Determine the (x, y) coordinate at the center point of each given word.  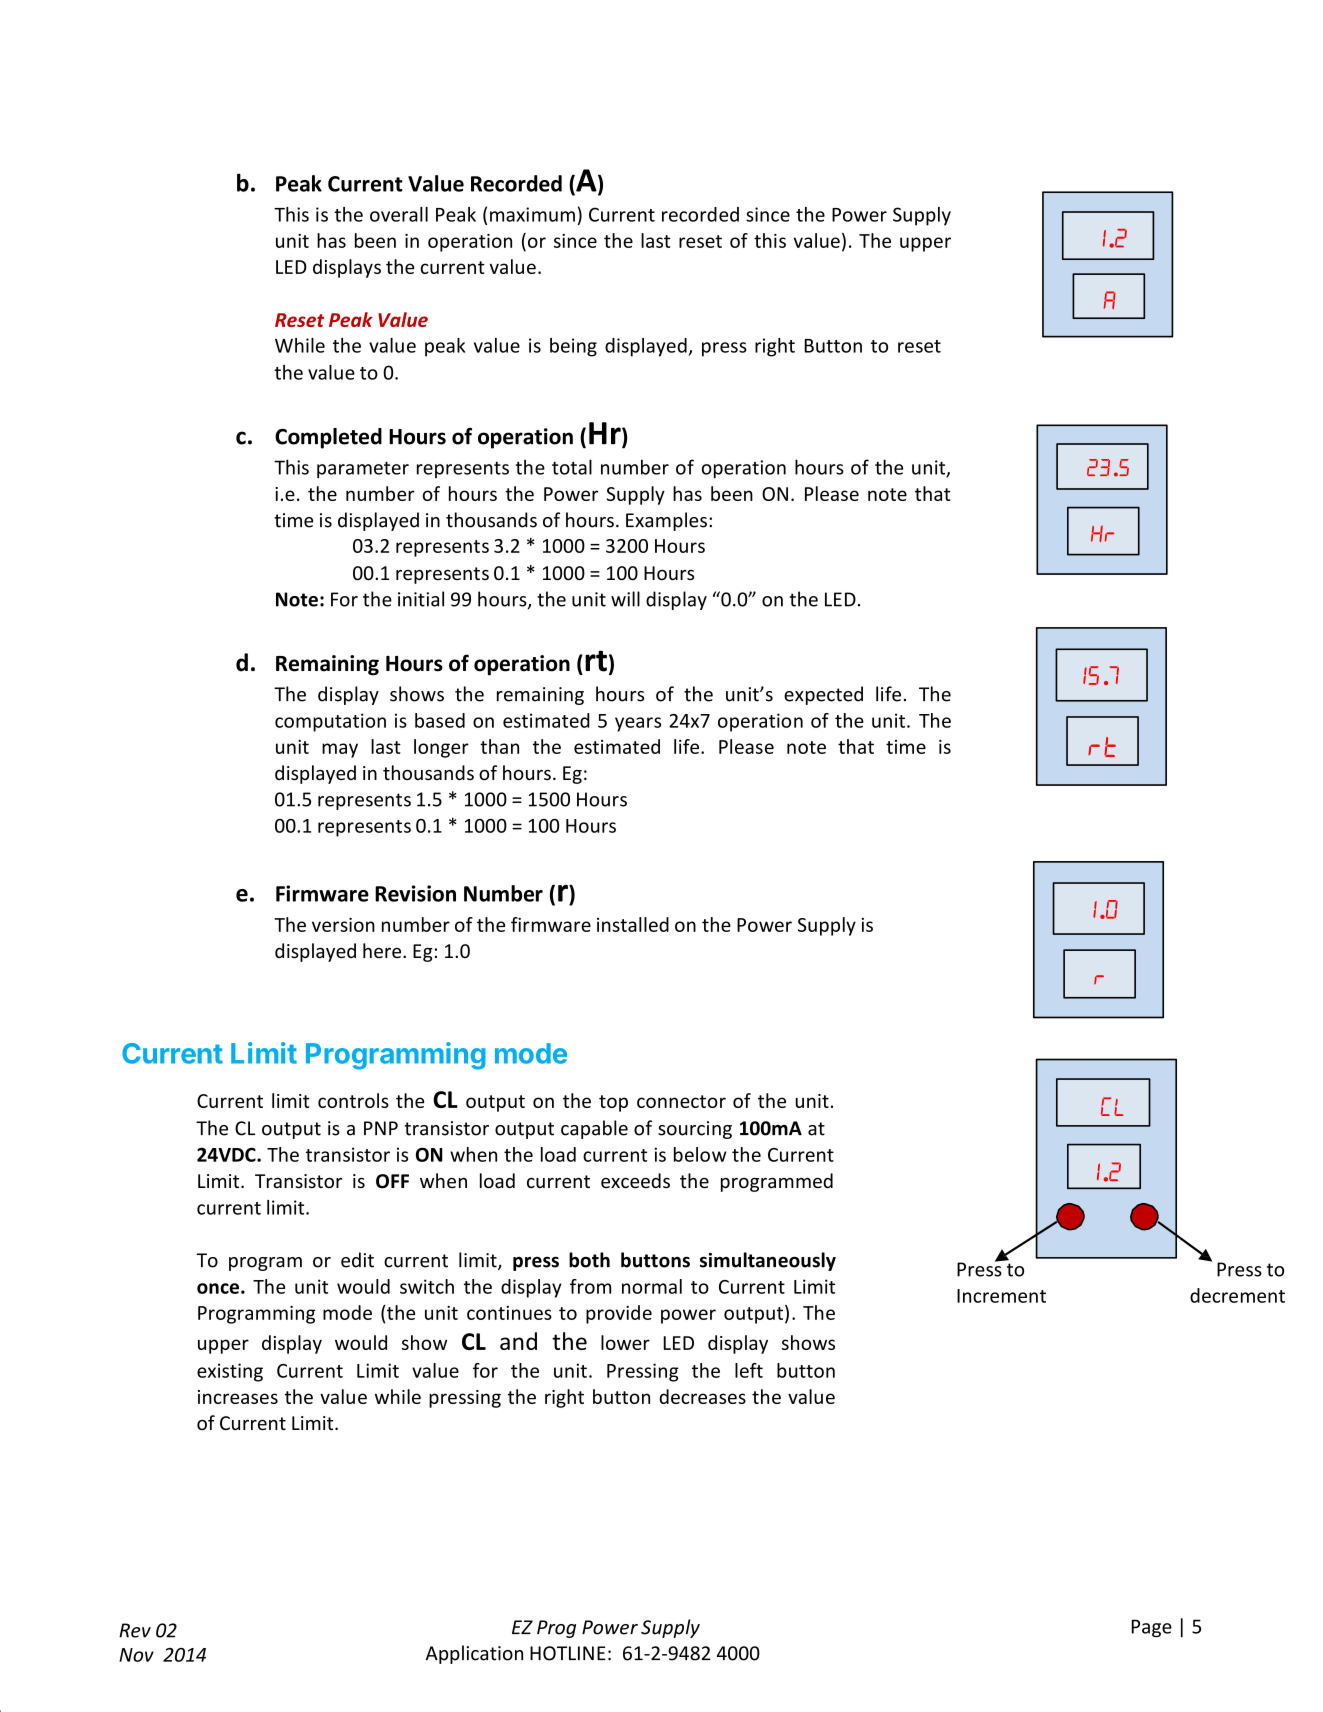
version (343, 925)
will (625, 599)
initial (421, 599)
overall (399, 214)
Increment (1001, 1296)
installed (633, 924)
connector (681, 1101)
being (573, 347)
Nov (136, 1655)
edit (357, 1260)
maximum (532, 214)
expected (823, 695)
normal (652, 1286)
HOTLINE (568, 1653)
